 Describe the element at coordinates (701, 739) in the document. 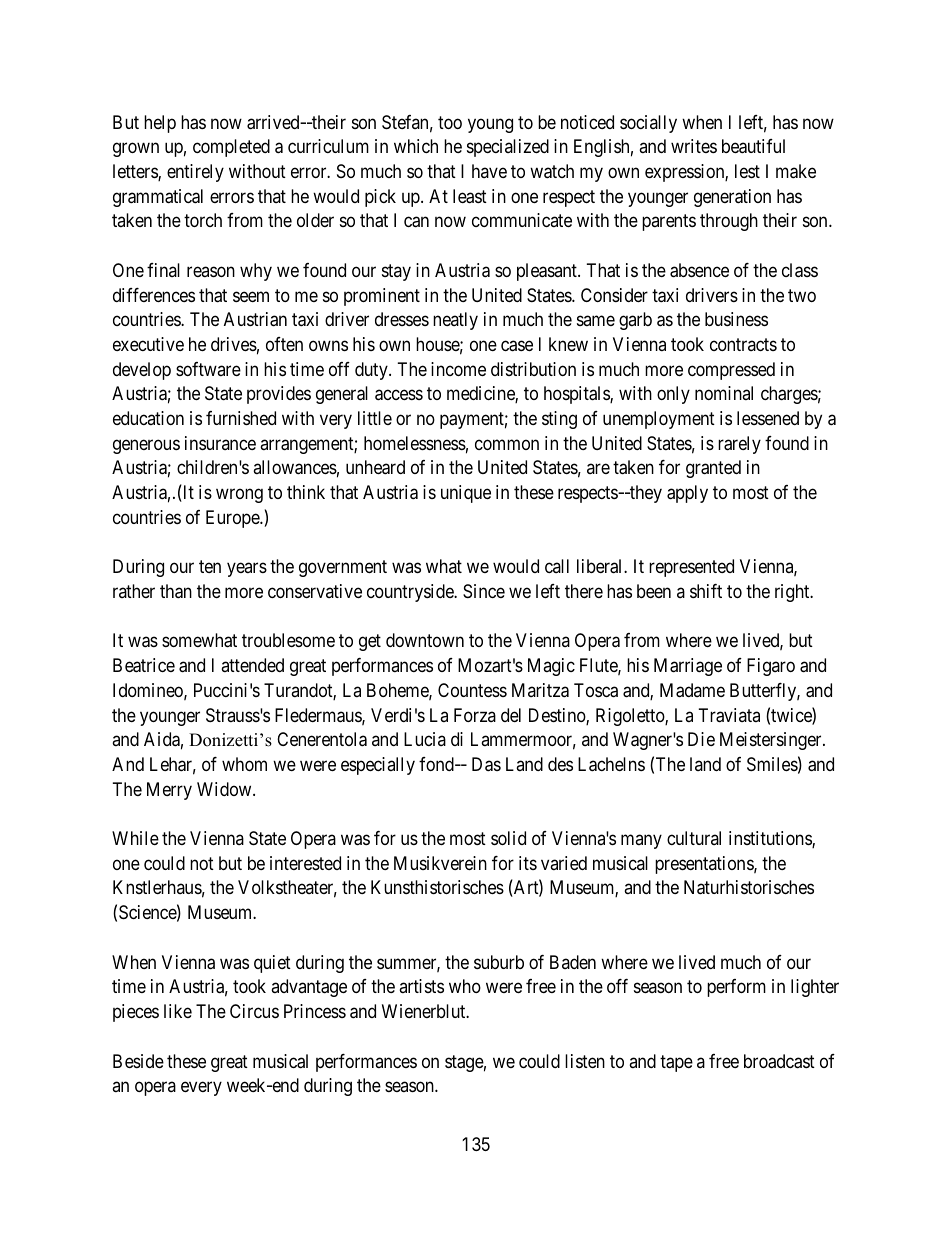

I see `Die` at that location.
